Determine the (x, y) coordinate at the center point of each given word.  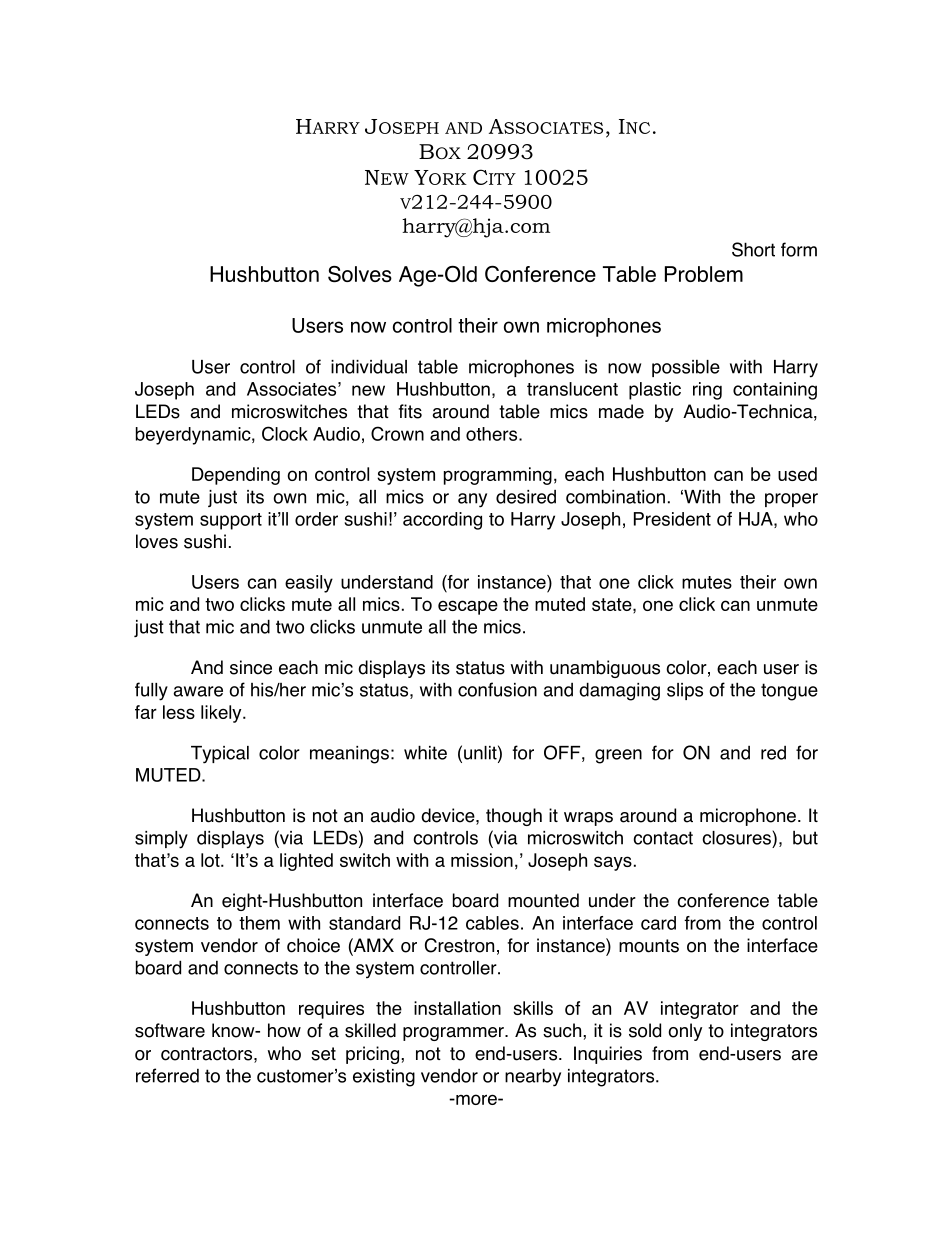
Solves (360, 274)
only (685, 1032)
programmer (454, 1034)
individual (369, 366)
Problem (704, 274)
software (170, 1030)
